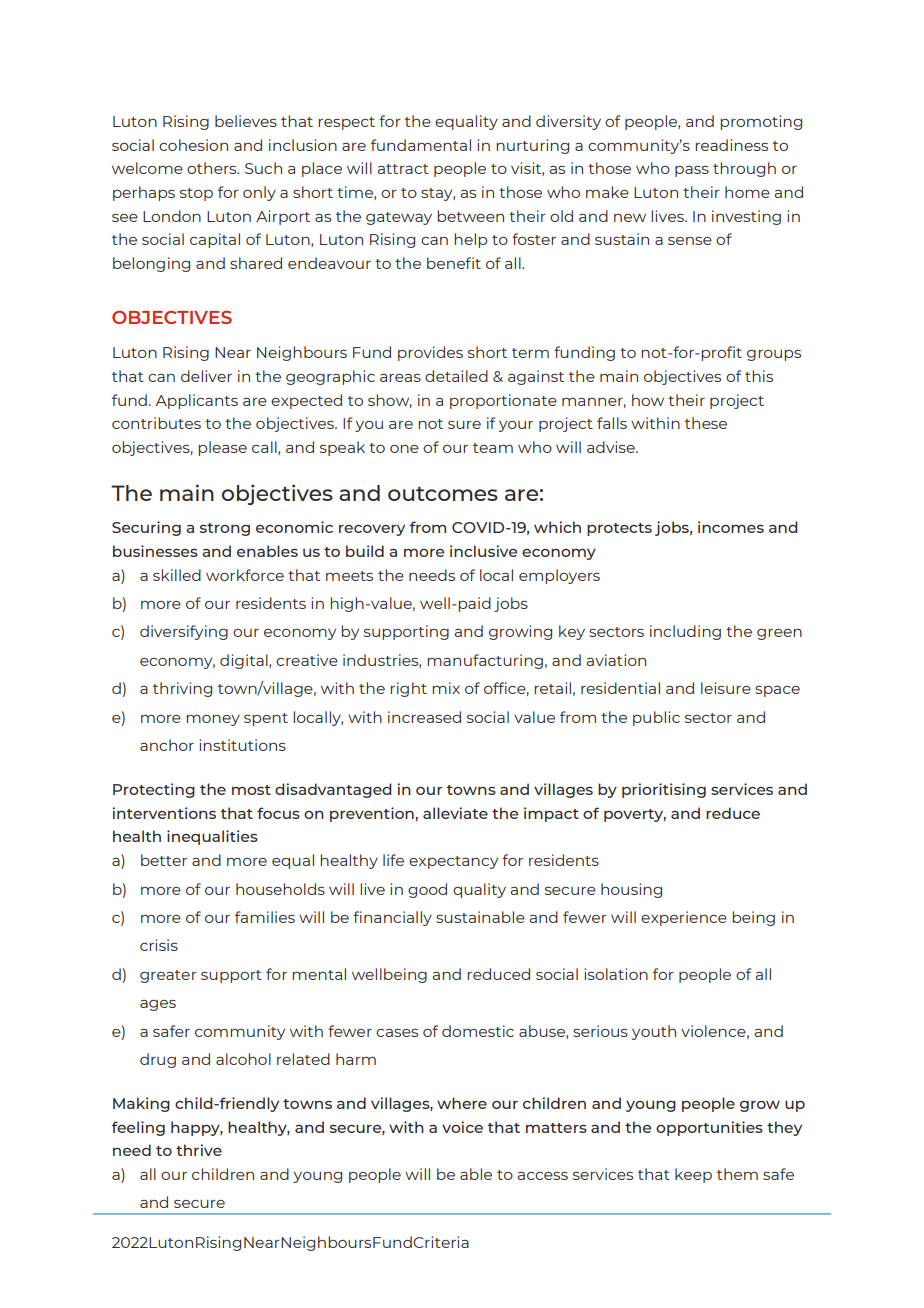  Describe the element at coordinates (184, 632) in the screenshot. I see `diversifying` at that location.
